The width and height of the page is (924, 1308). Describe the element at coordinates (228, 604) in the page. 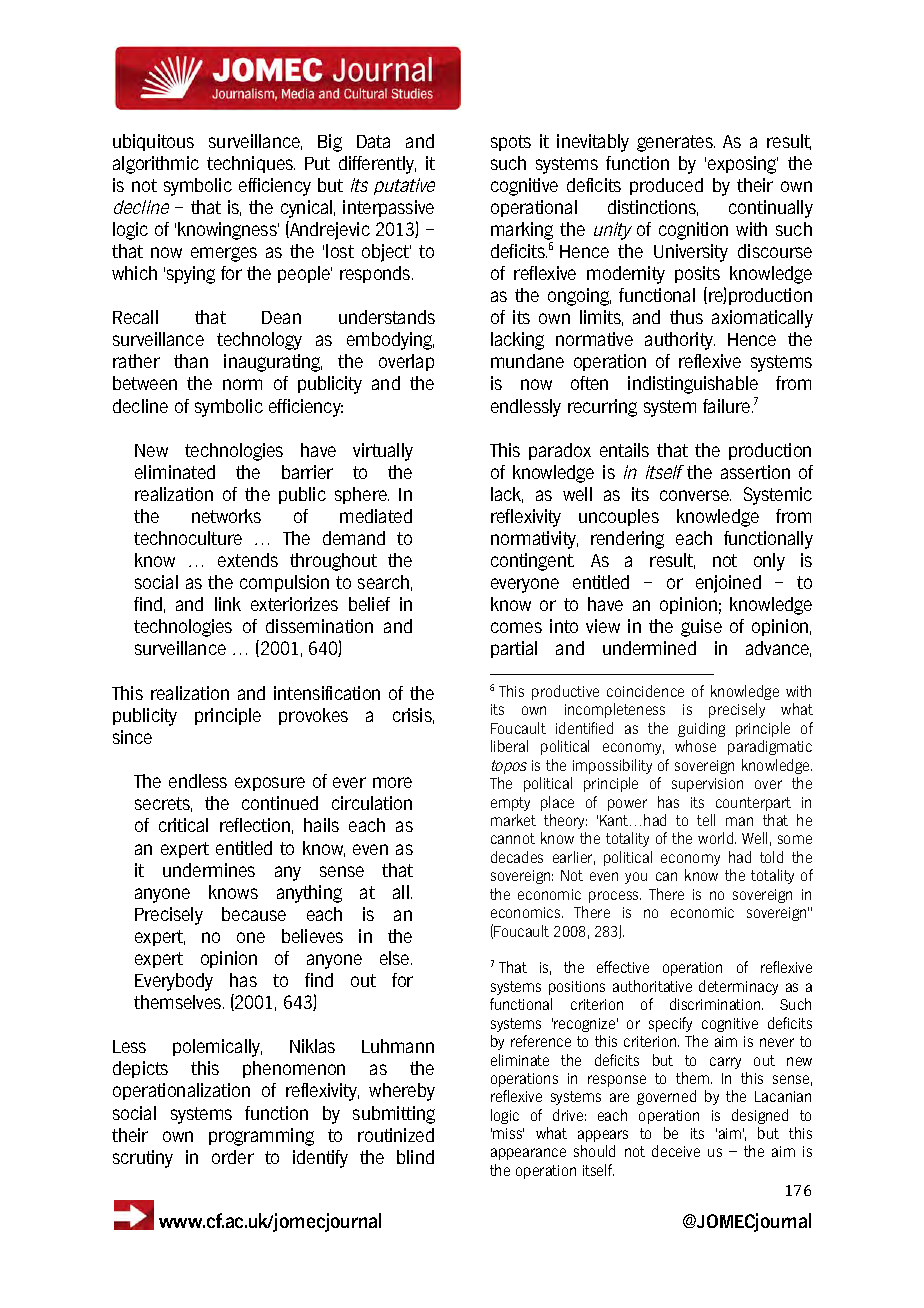

I see `link` at that location.
